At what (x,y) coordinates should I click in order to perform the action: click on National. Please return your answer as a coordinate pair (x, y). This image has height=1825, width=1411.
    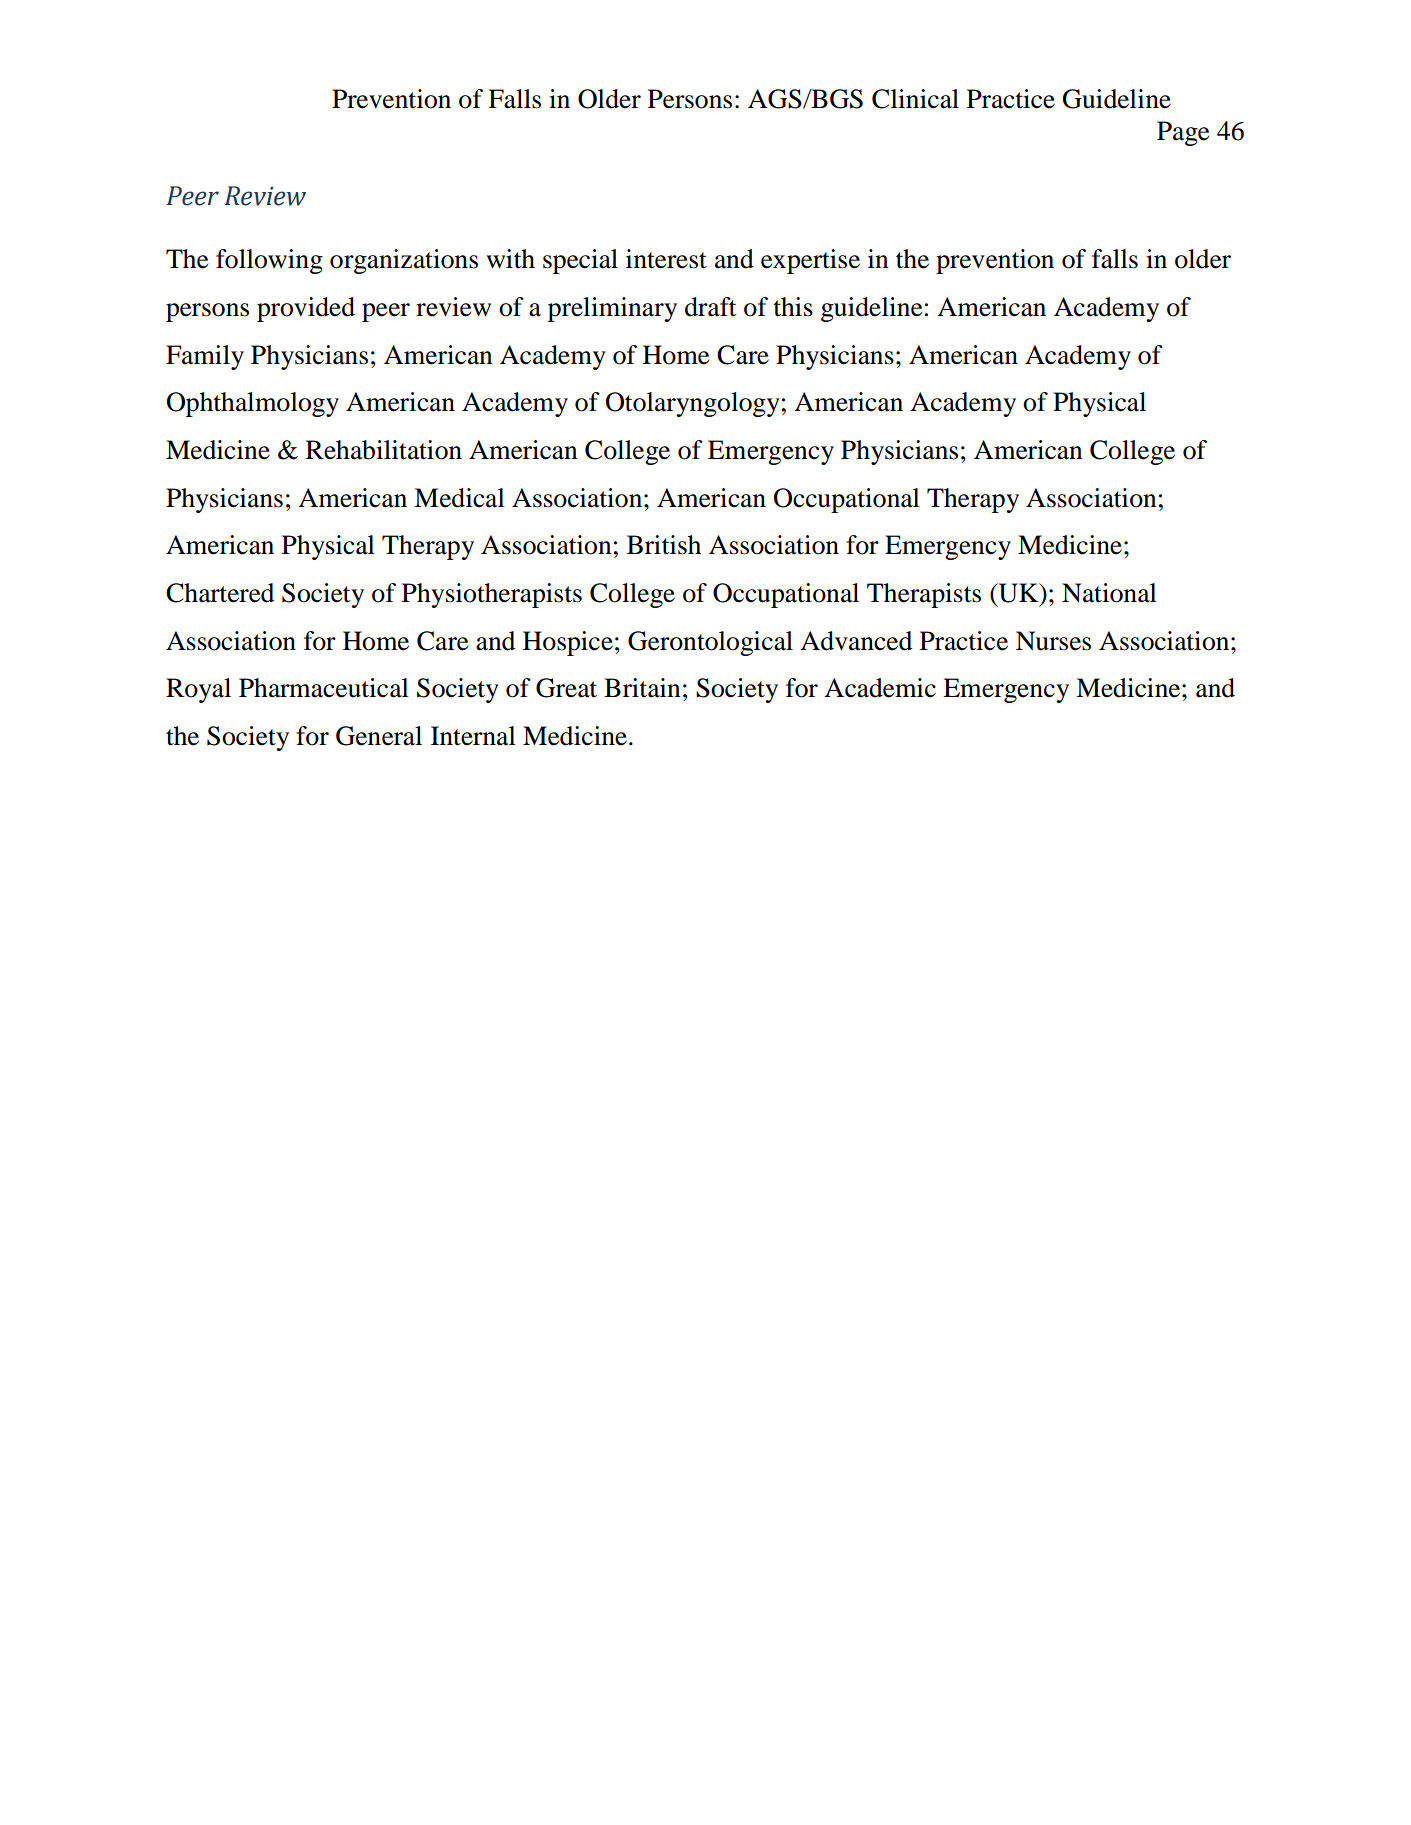
    Looking at the image, I should click on (1109, 593).
